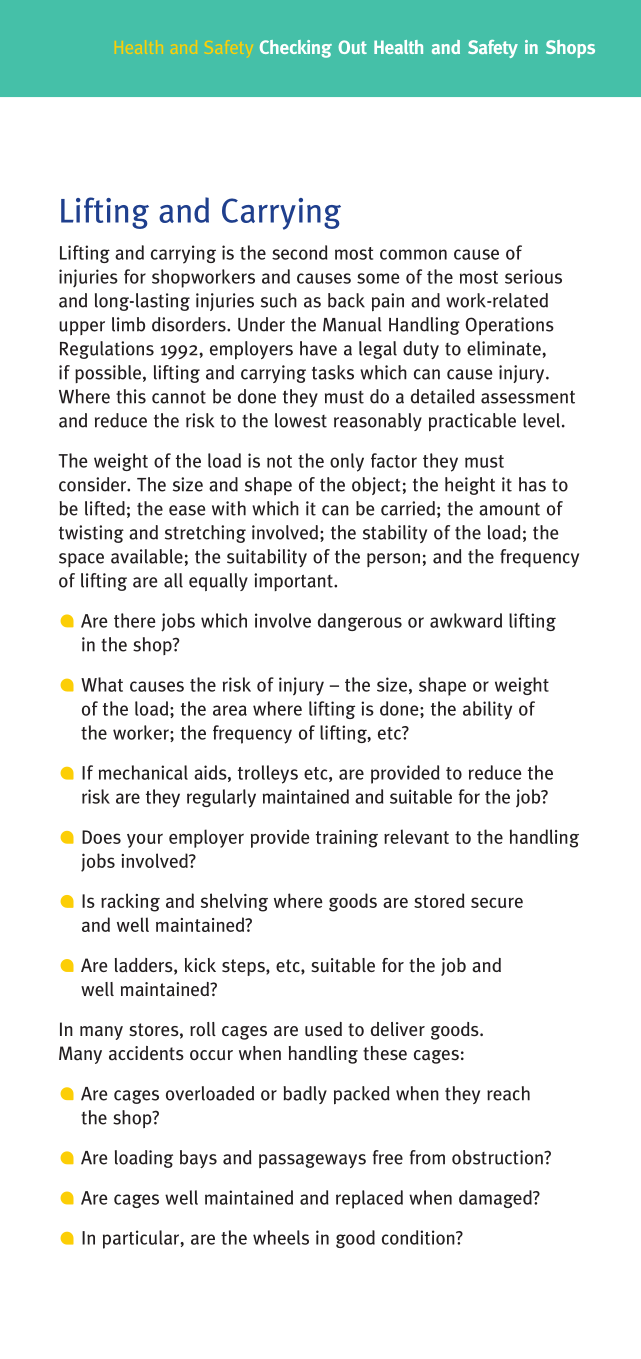 This image has height=1359, width=641. Describe the element at coordinates (312, 1161) in the image. I see `passageways` at that location.
